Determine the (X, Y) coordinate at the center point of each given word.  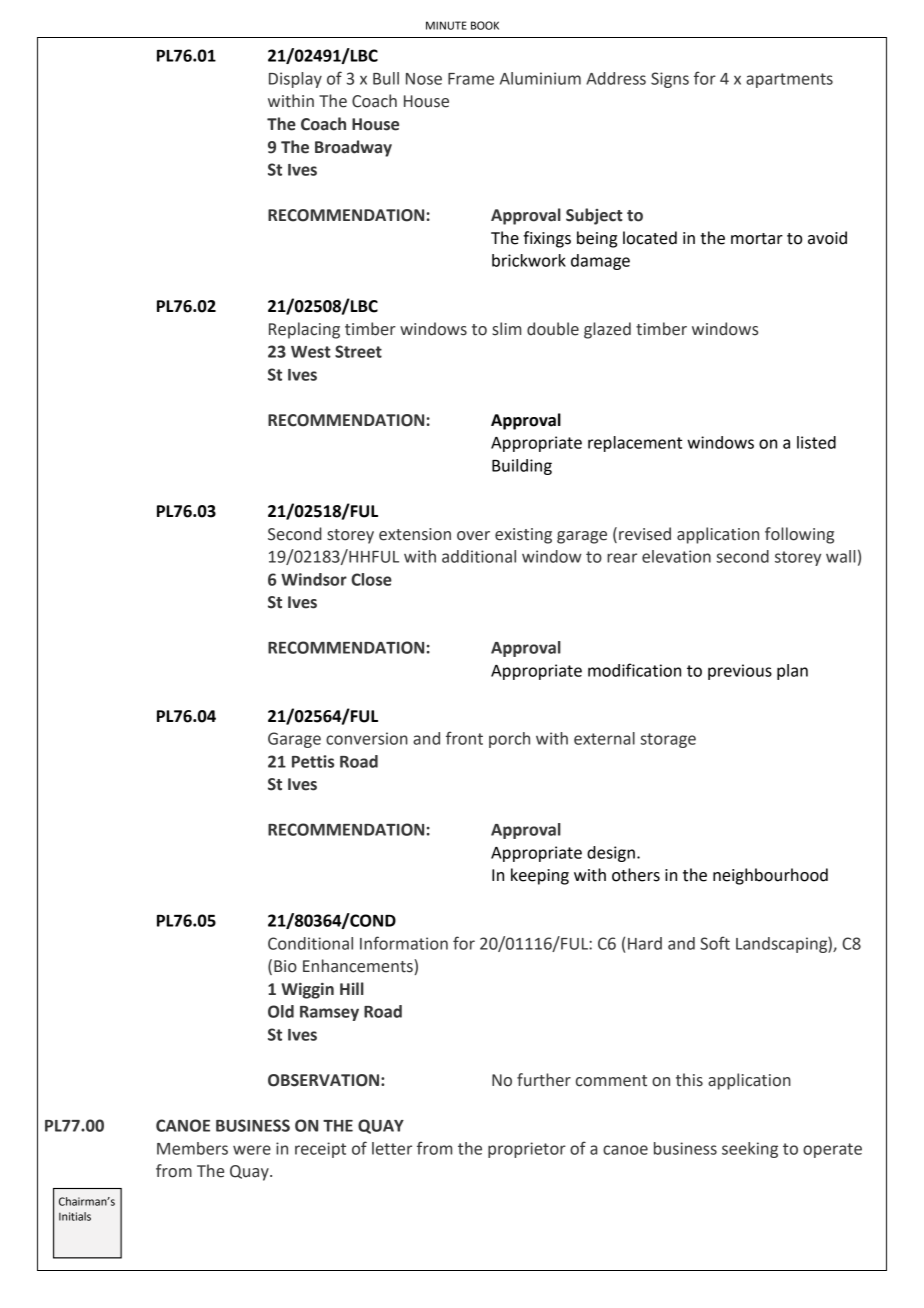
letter (392, 1148)
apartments (789, 80)
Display (295, 80)
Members (192, 1148)
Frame (471, 79)
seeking (750, 1150)
